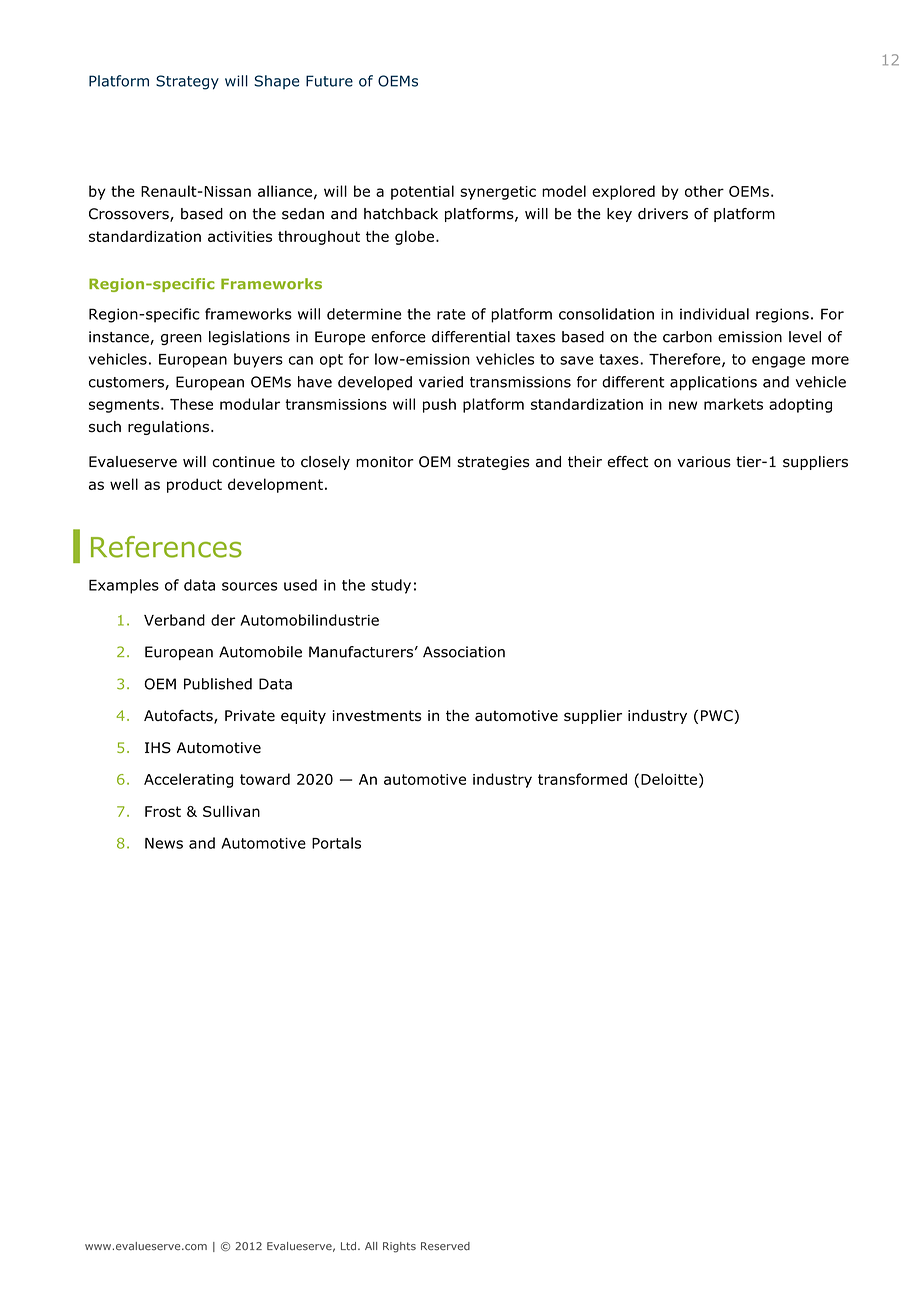 This image has width=924, height=1308. I want to click on PWC, so click(718, 717).
